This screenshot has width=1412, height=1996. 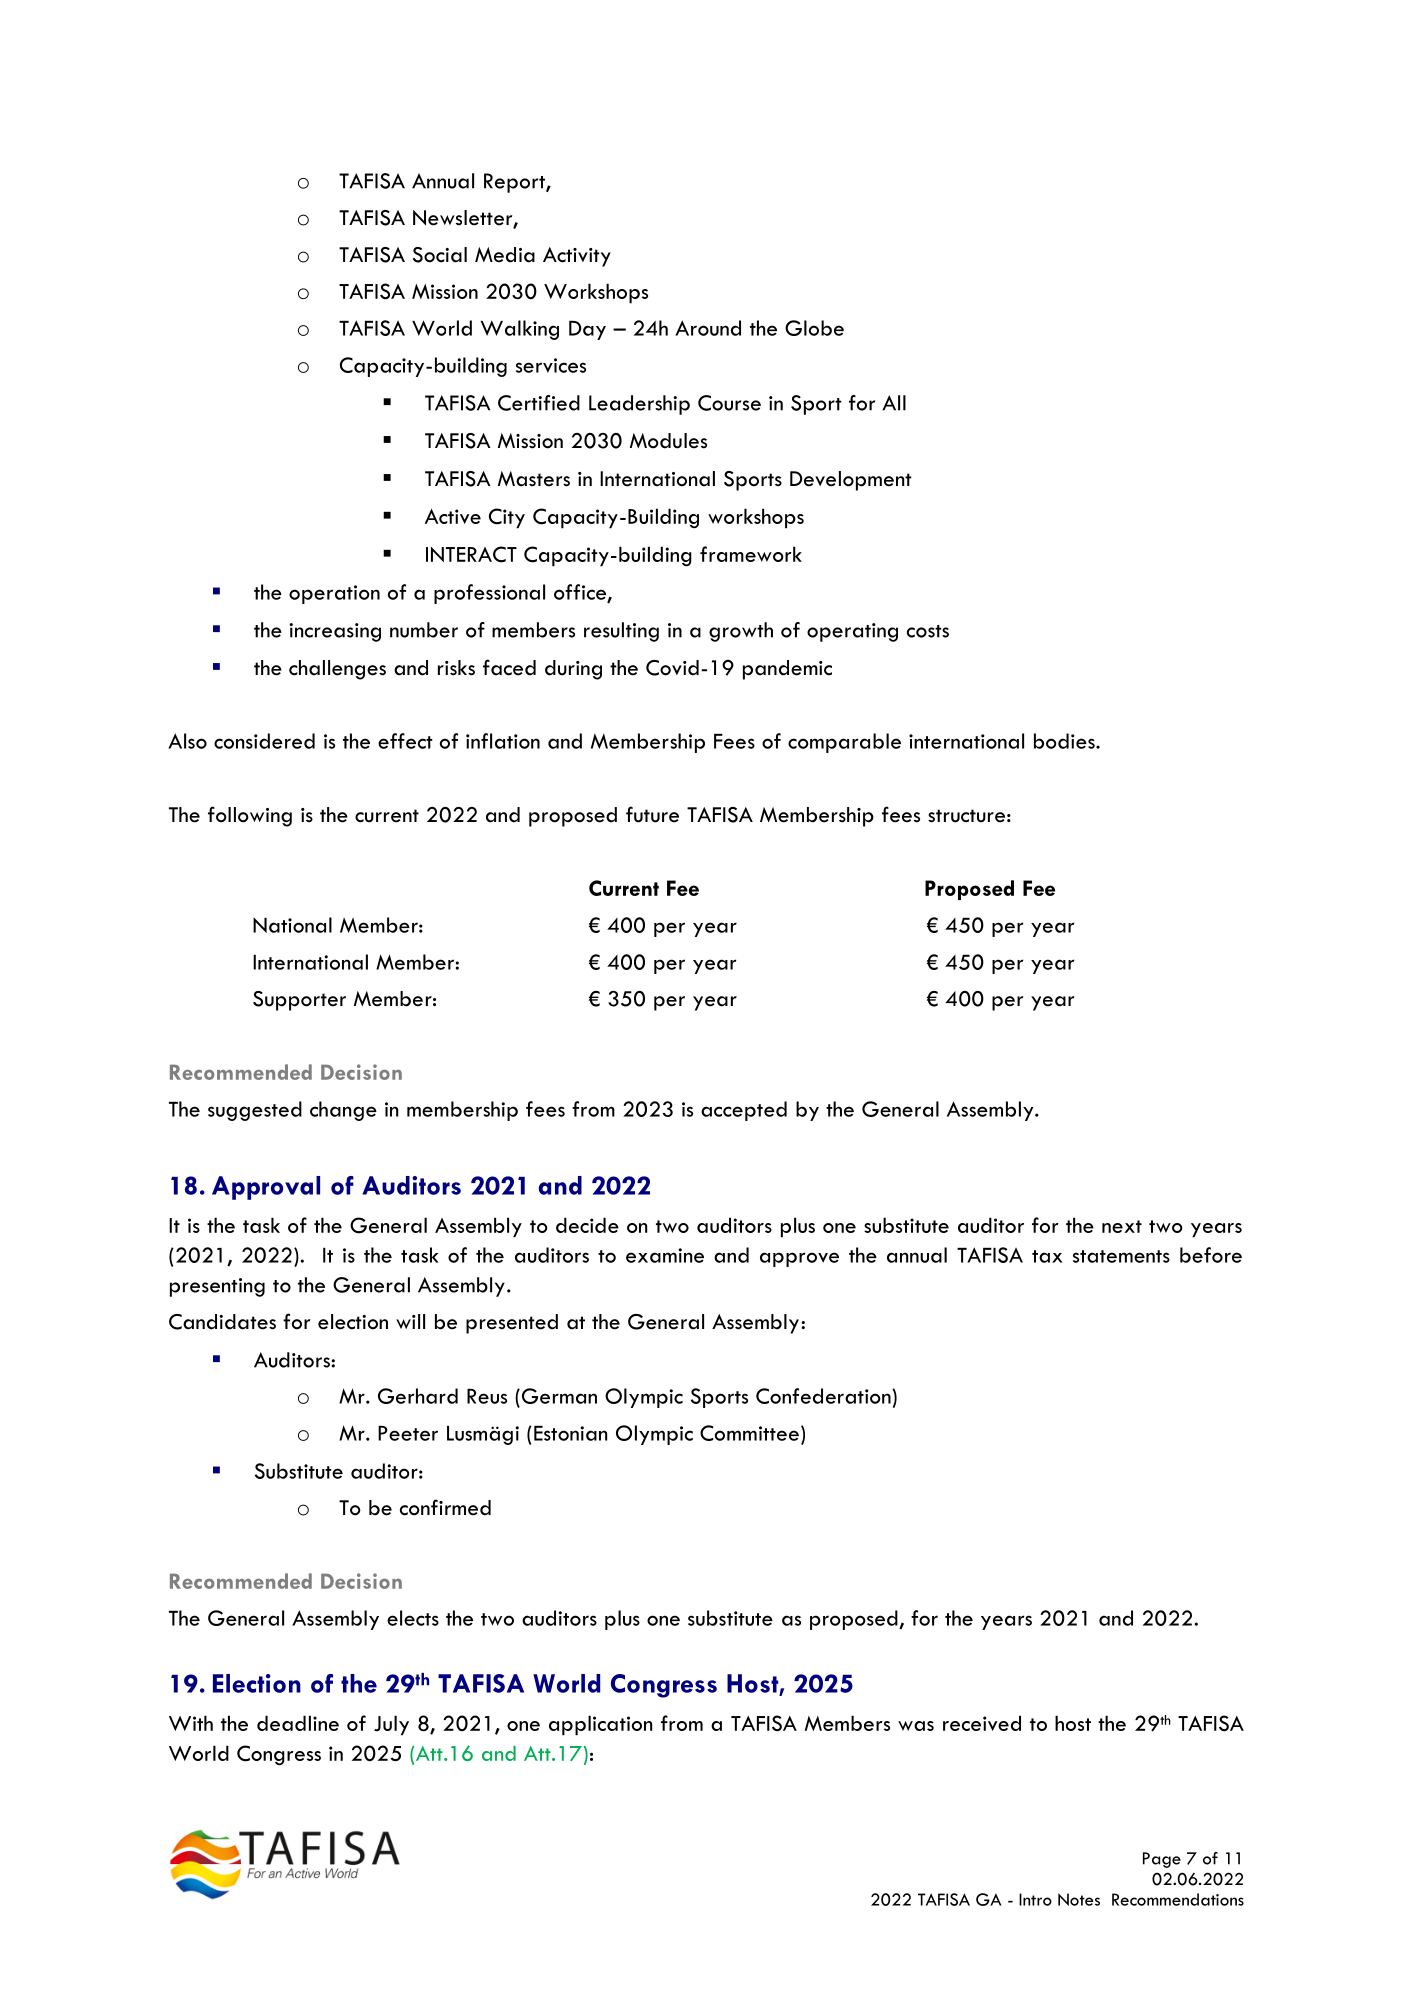 What do you see at coordinates (440, 255) in the screenshot?
I see `Social` at bounding box center [440, 255].
